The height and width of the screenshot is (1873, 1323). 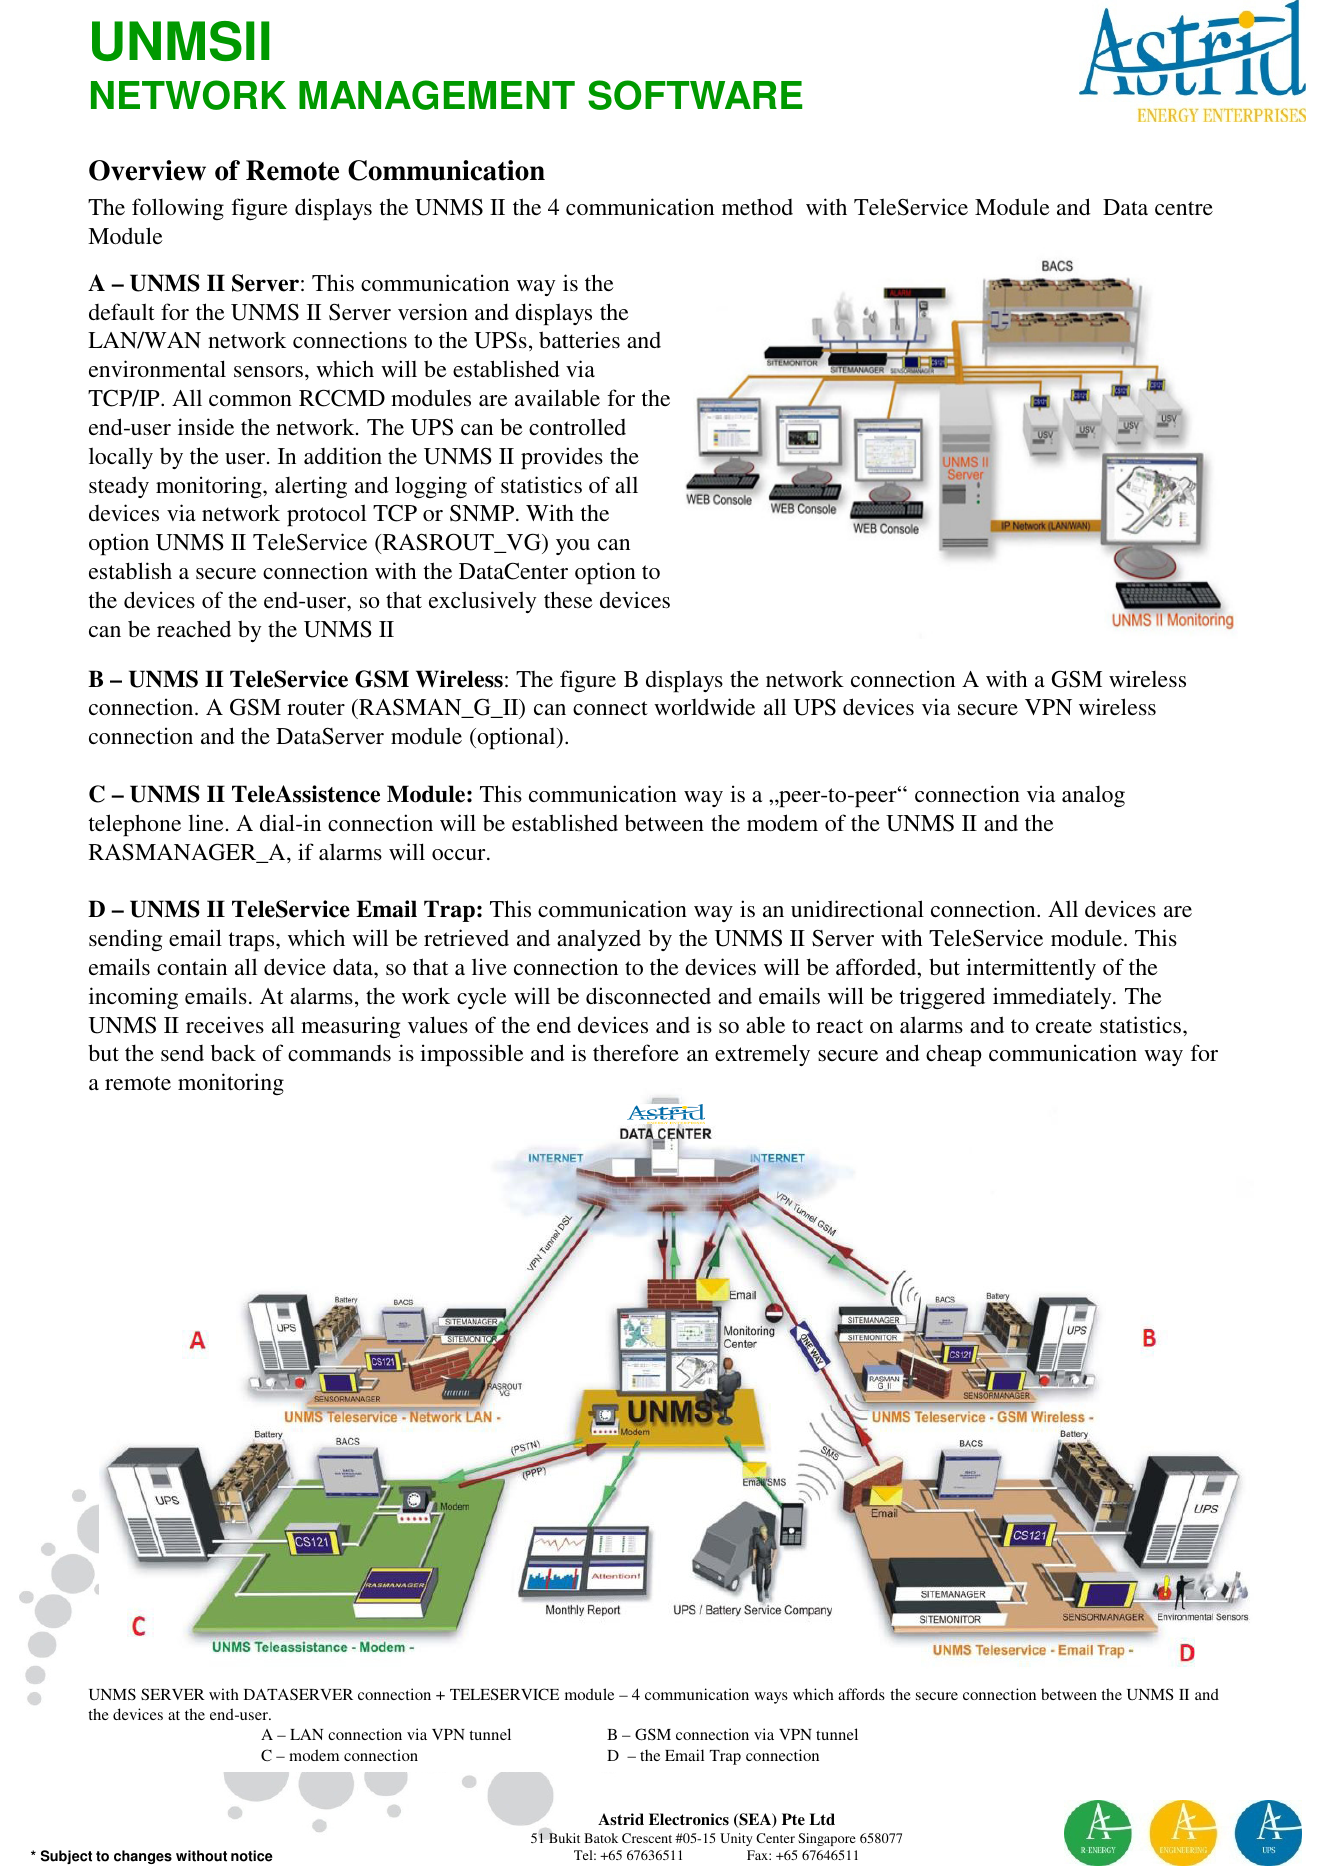 What do you see at coordinates (1093, 797) in the screenshot?
I see `analog` at bounding box center [1093, 797].
